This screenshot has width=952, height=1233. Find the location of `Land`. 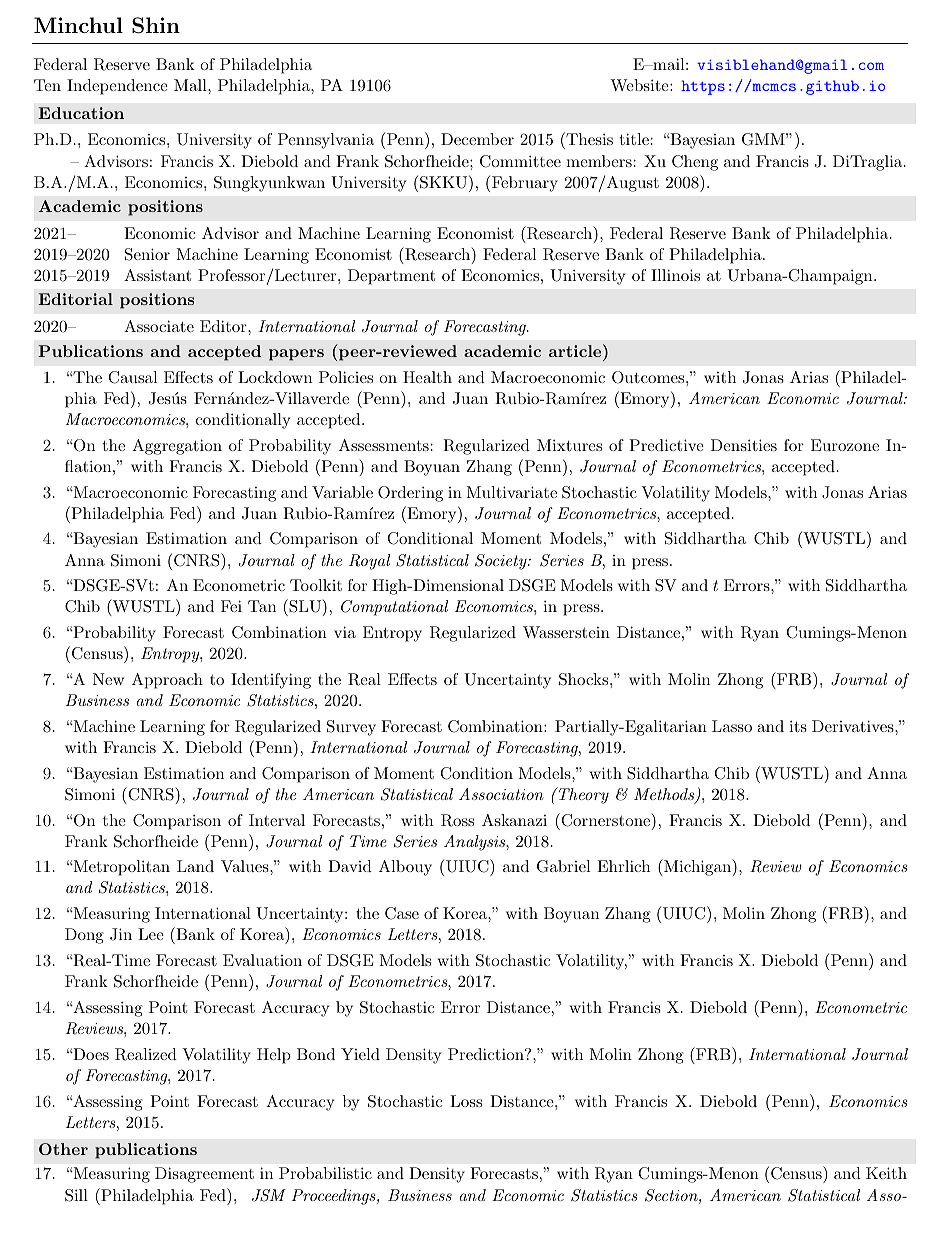

Land is located at coordinates (195, 866).
